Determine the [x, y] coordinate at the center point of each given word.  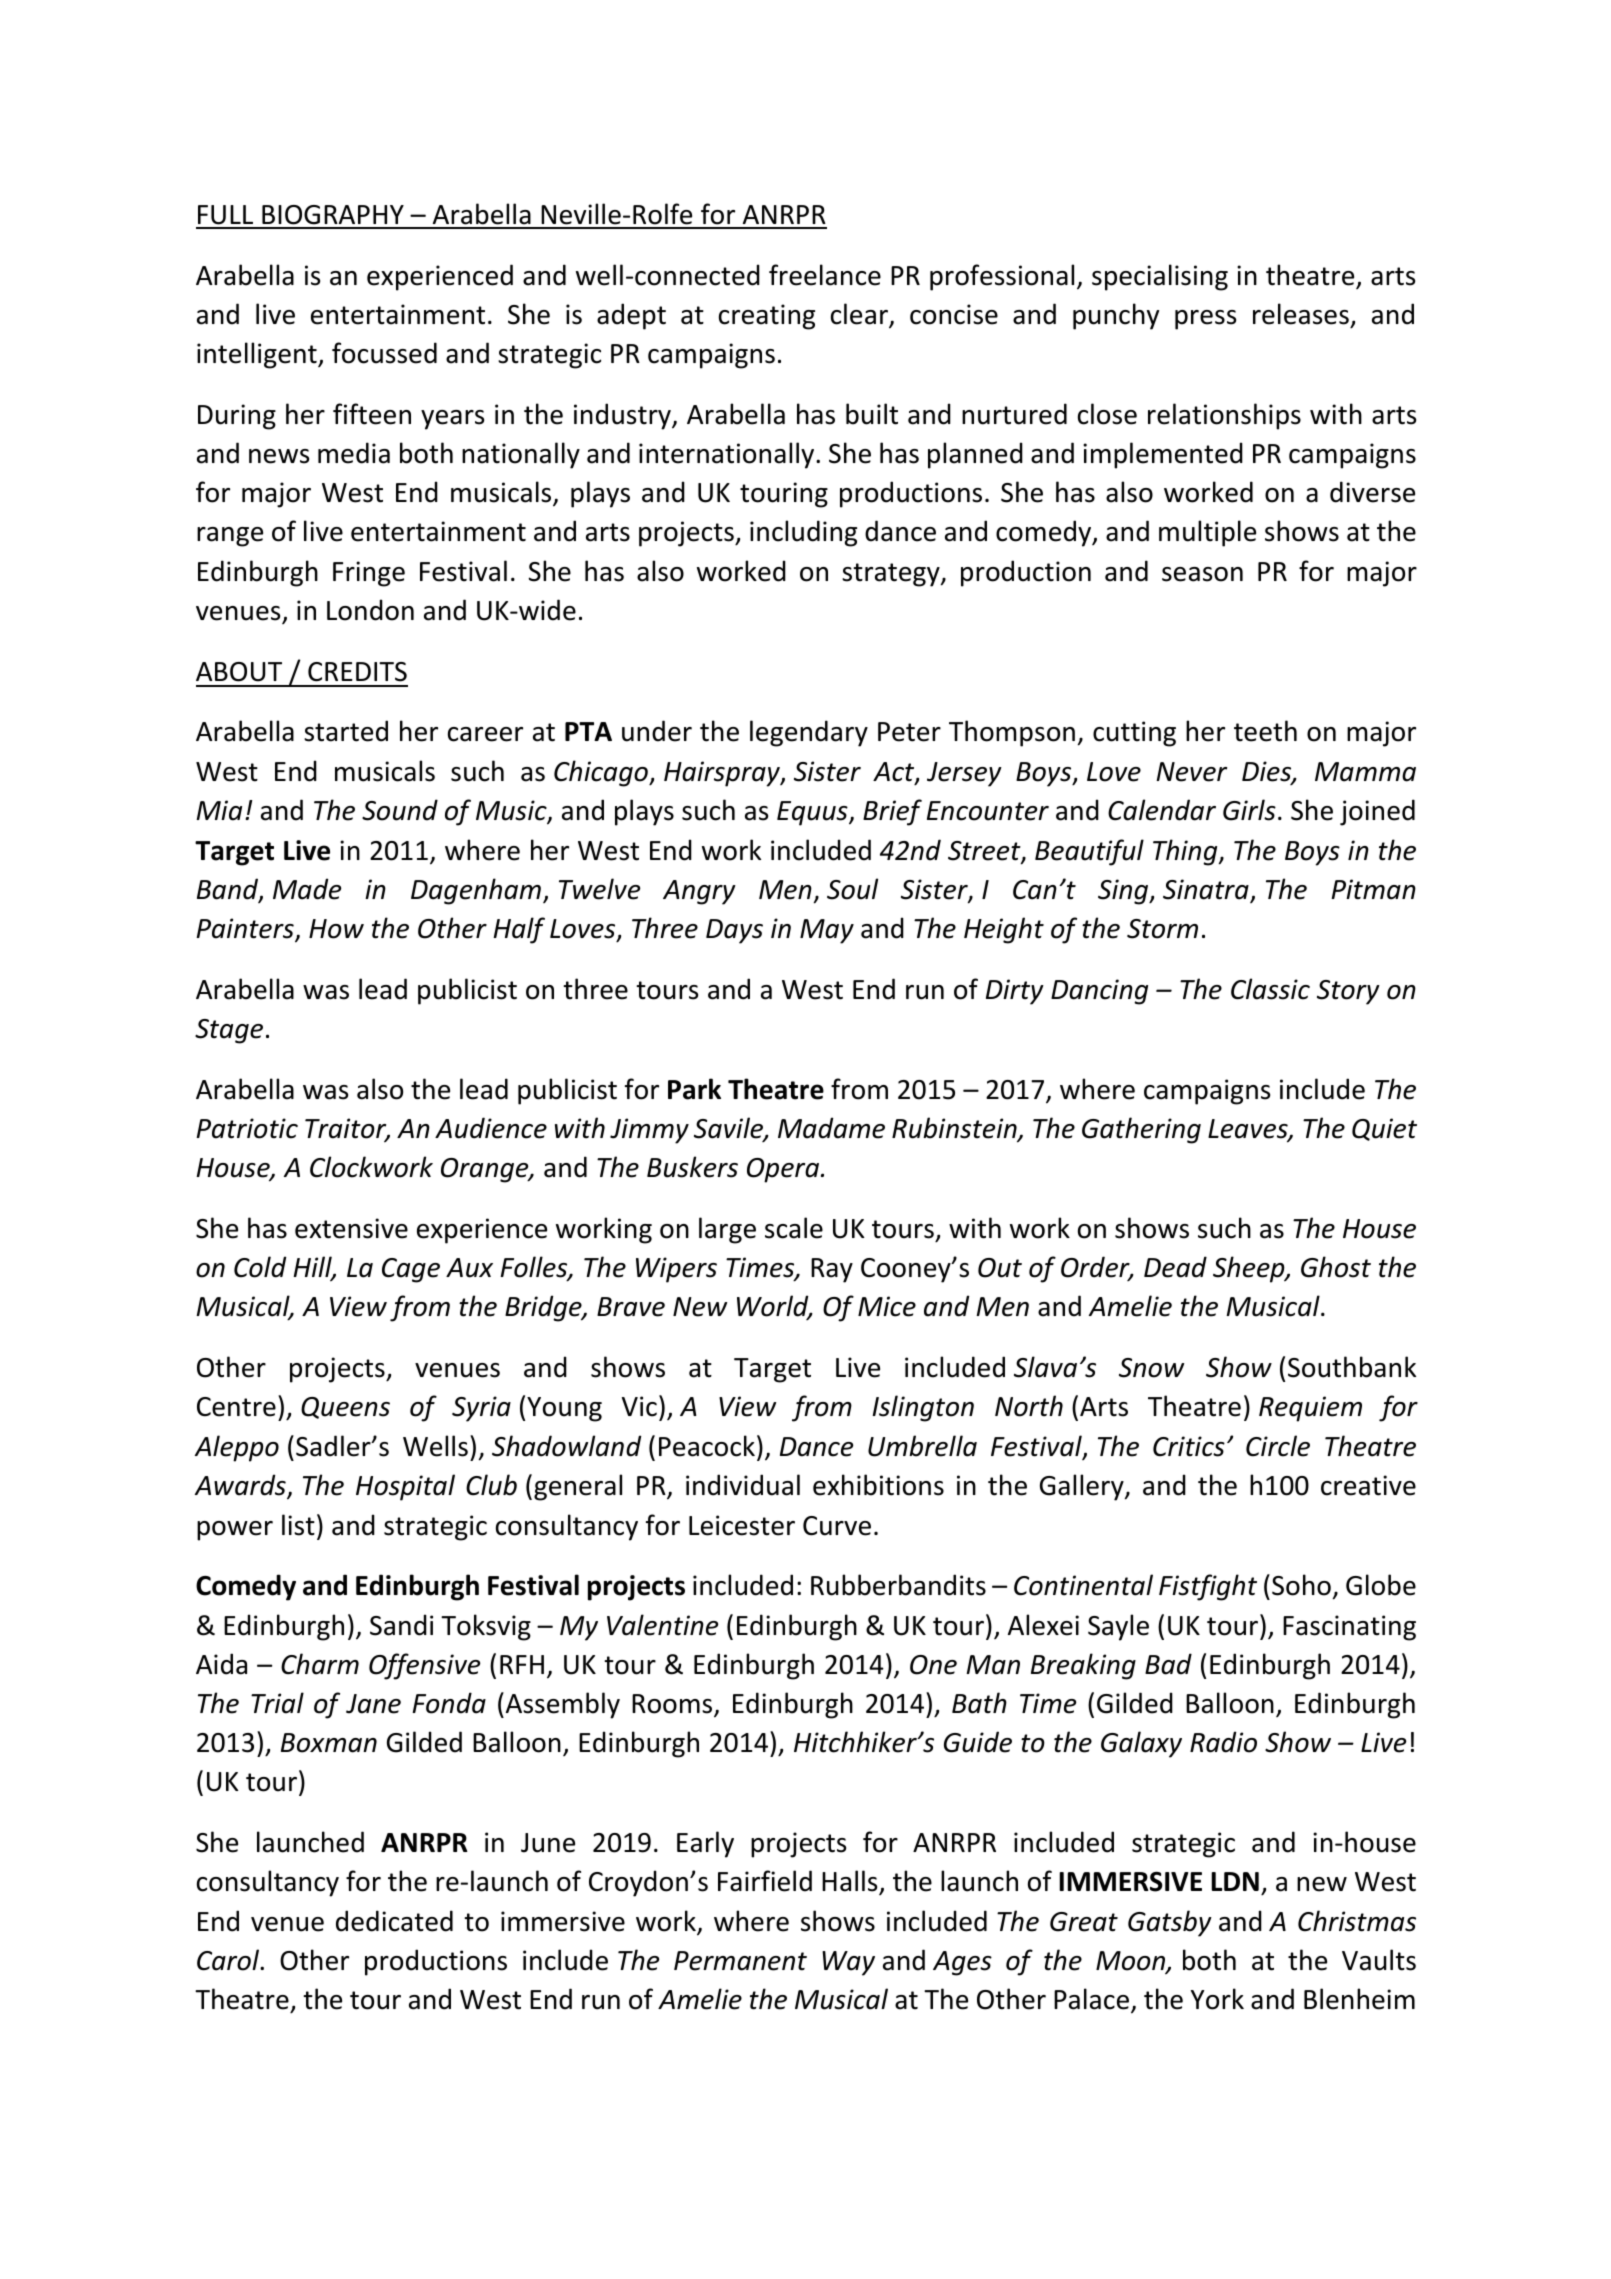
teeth [1265, 731]
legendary [809, 733]
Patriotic [247, 1128]
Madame [831, 1128]
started [346, 731]
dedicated [394, 1921]
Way [848, 1963]
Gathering [1141, 1130]
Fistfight [1208, 1587]
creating [767, 317]
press [1205, 320]
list [298, 1525]
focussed [384, 353]
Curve [837, 1526]
